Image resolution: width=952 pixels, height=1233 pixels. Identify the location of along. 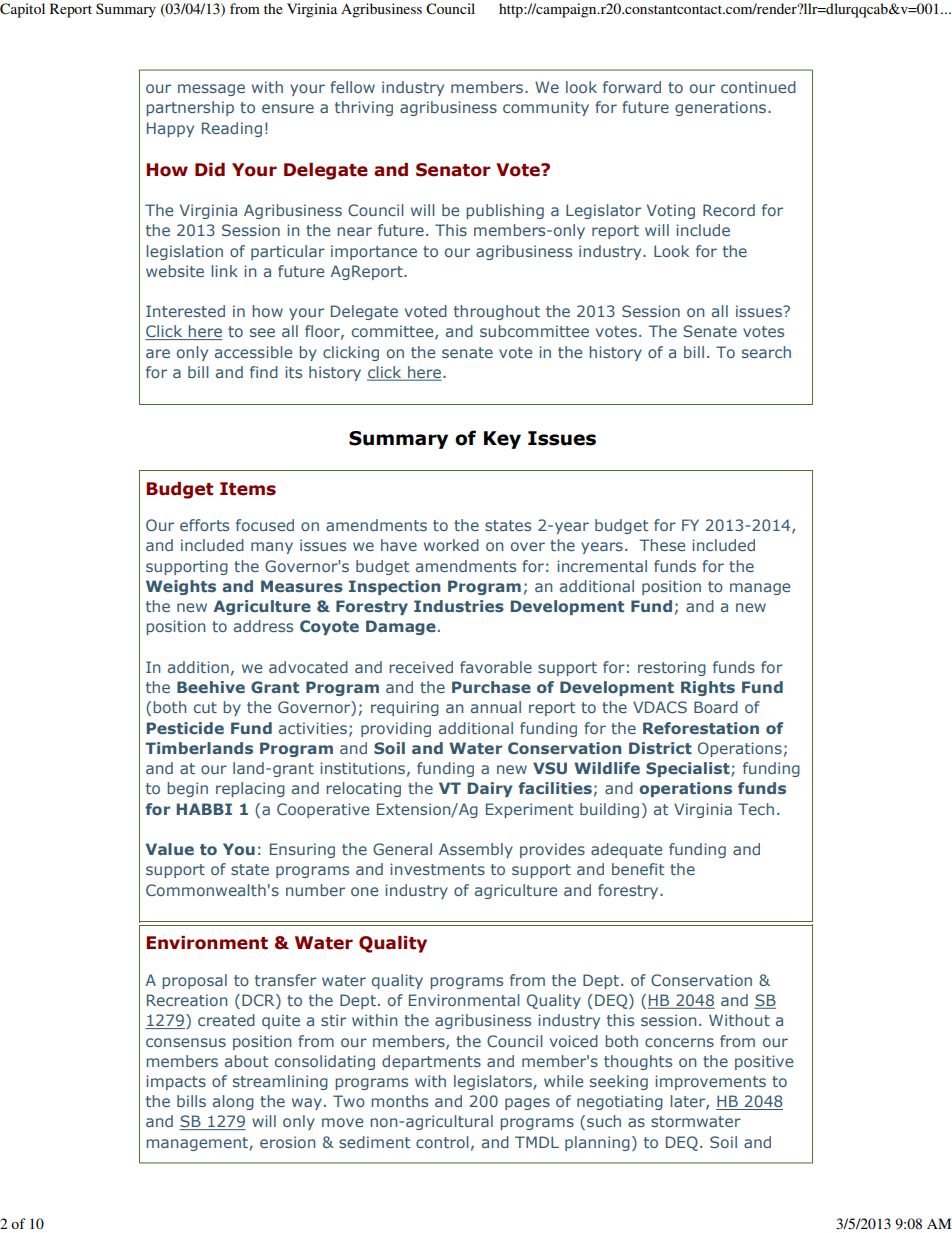
(233, 1102).
